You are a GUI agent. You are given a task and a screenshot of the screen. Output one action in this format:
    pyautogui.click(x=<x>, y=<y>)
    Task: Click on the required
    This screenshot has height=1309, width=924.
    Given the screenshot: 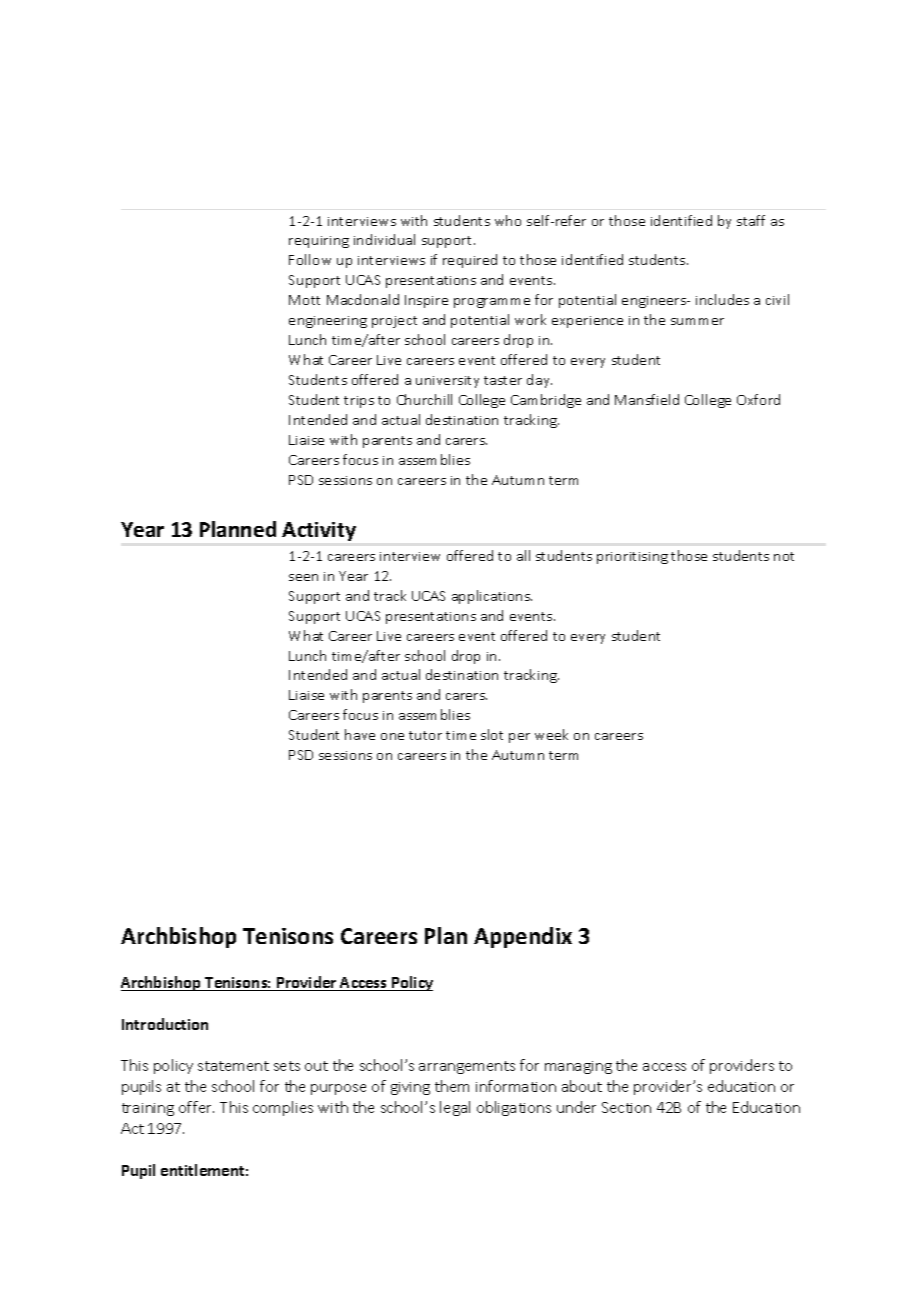 What is the action you would take?
    pyautogui.click(x=470, y=261)
